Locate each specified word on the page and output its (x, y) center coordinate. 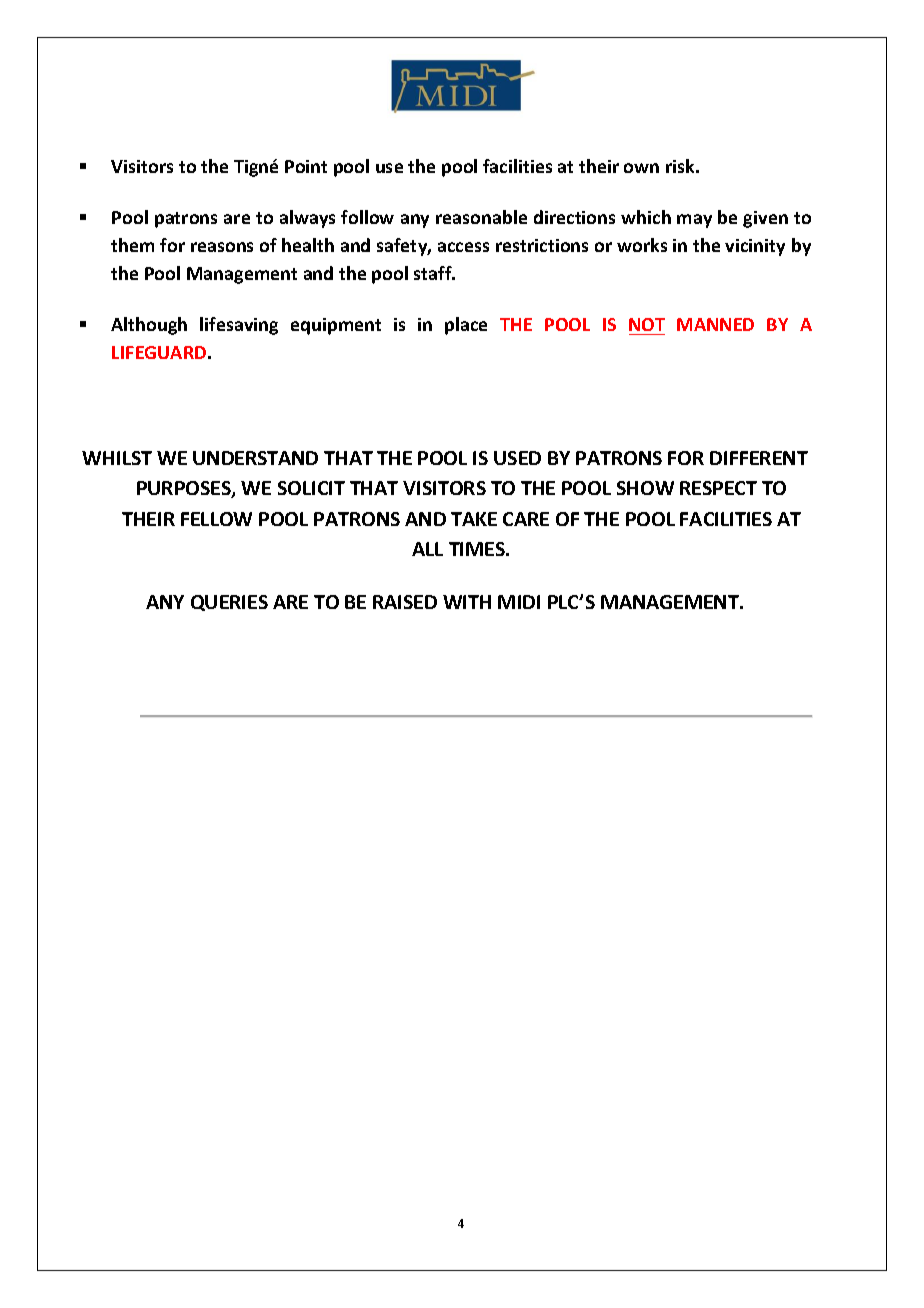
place (466, 326)
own (641, 168)
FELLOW (216, 519)
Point (306, 166)
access (463, 247)
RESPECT (718, 488)
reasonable (481, 217)
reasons (222, 247)
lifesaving (239, 326)
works (642, 245)
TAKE (474, 519)
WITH (467, 602)
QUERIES (229, 603)
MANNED (715, 324)
